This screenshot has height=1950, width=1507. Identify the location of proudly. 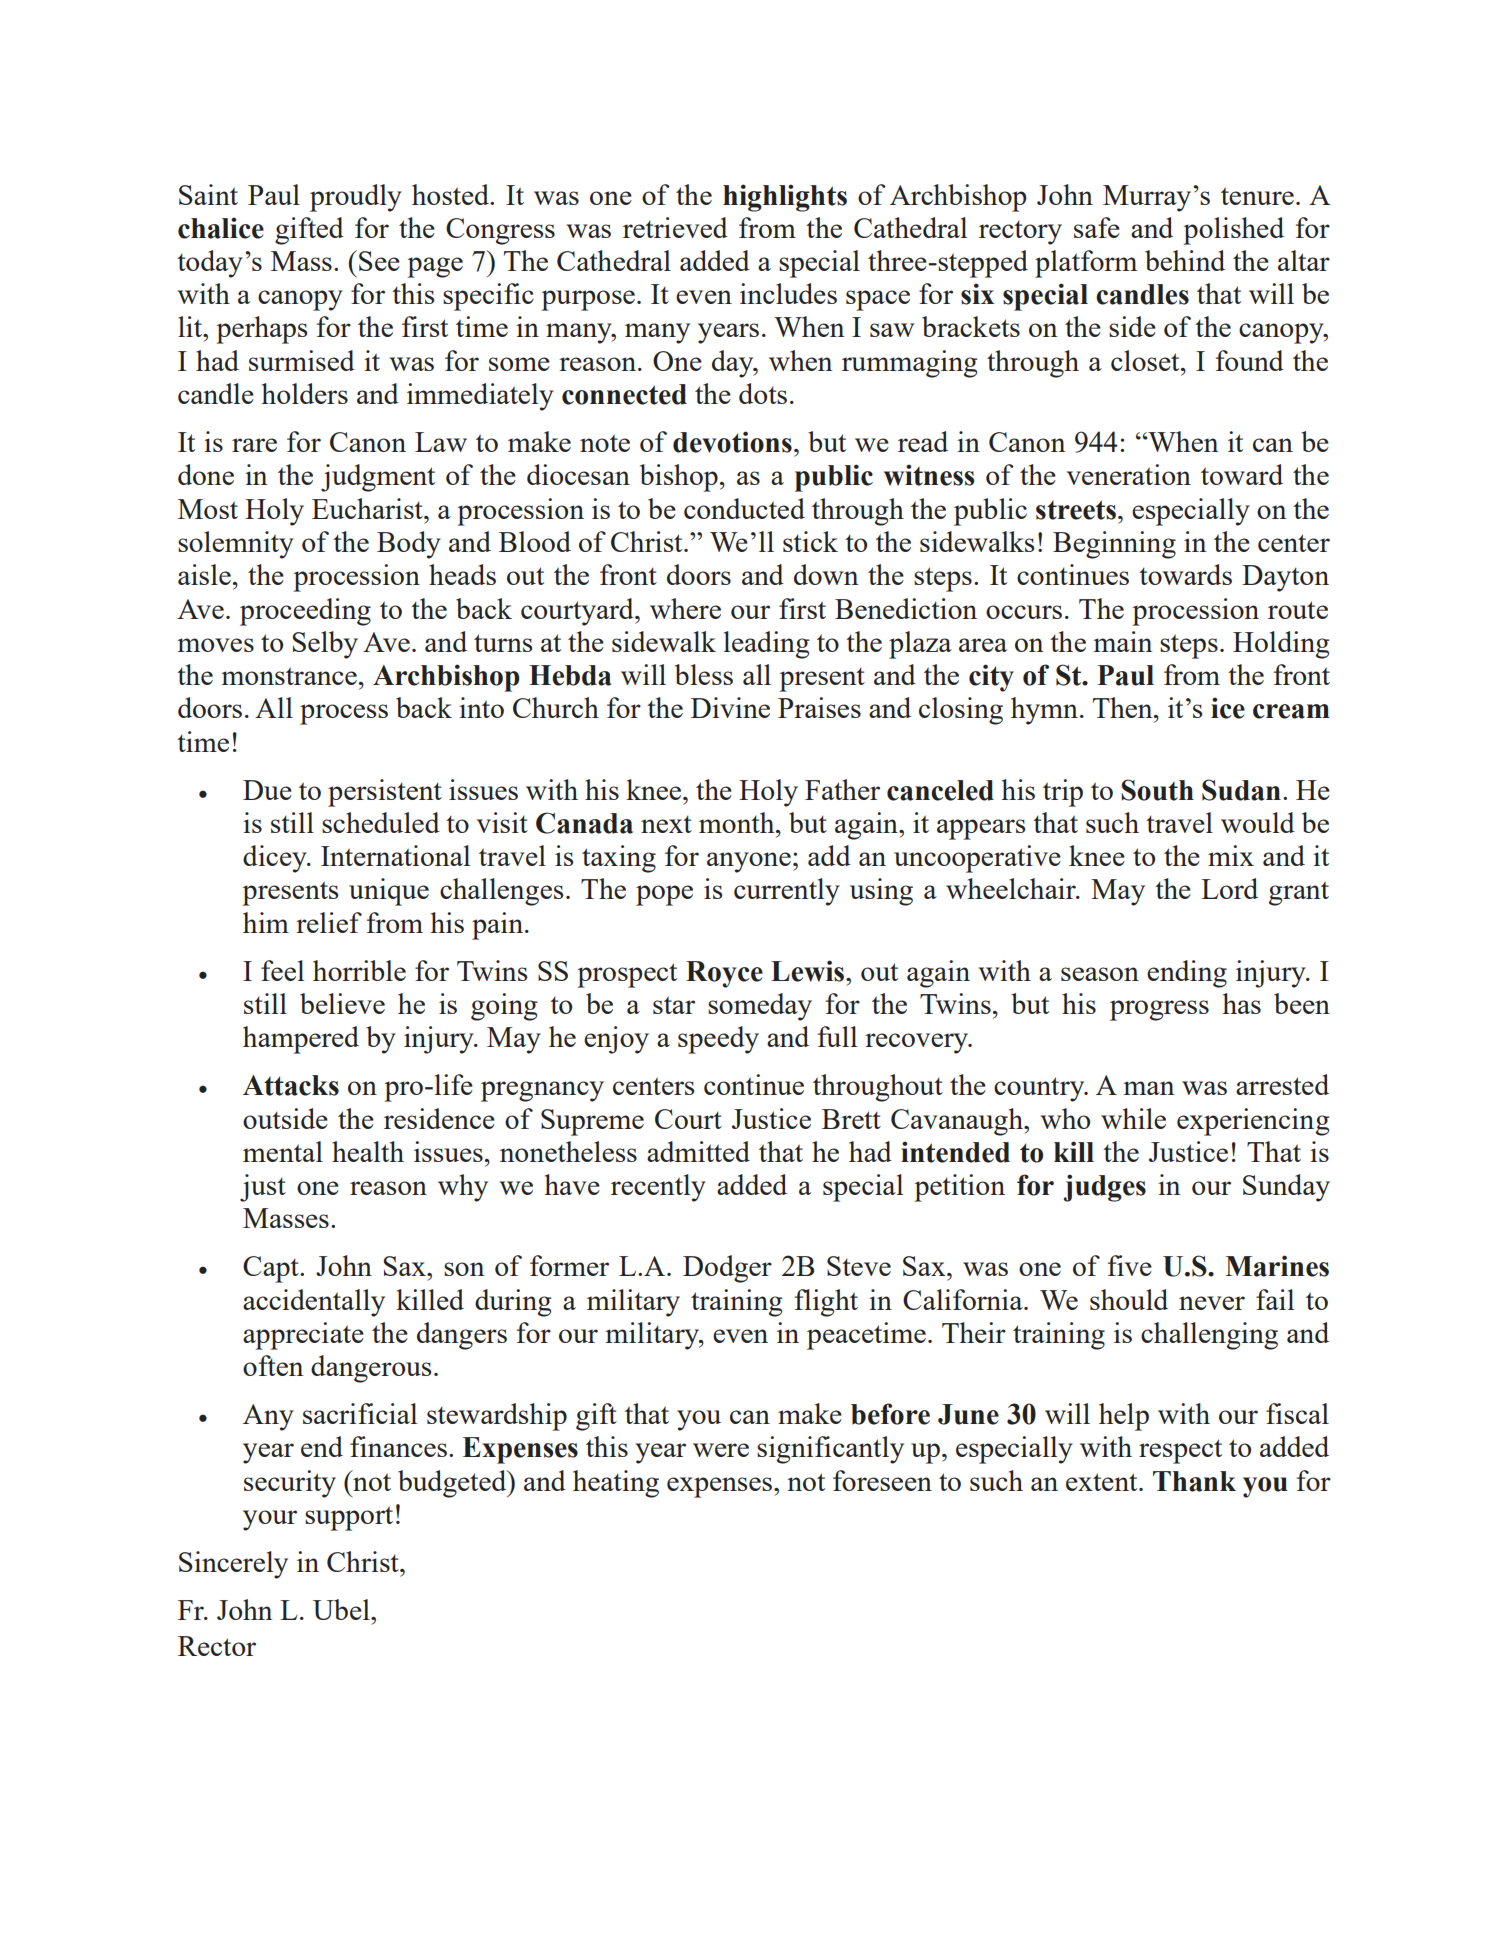
(356, 198).
